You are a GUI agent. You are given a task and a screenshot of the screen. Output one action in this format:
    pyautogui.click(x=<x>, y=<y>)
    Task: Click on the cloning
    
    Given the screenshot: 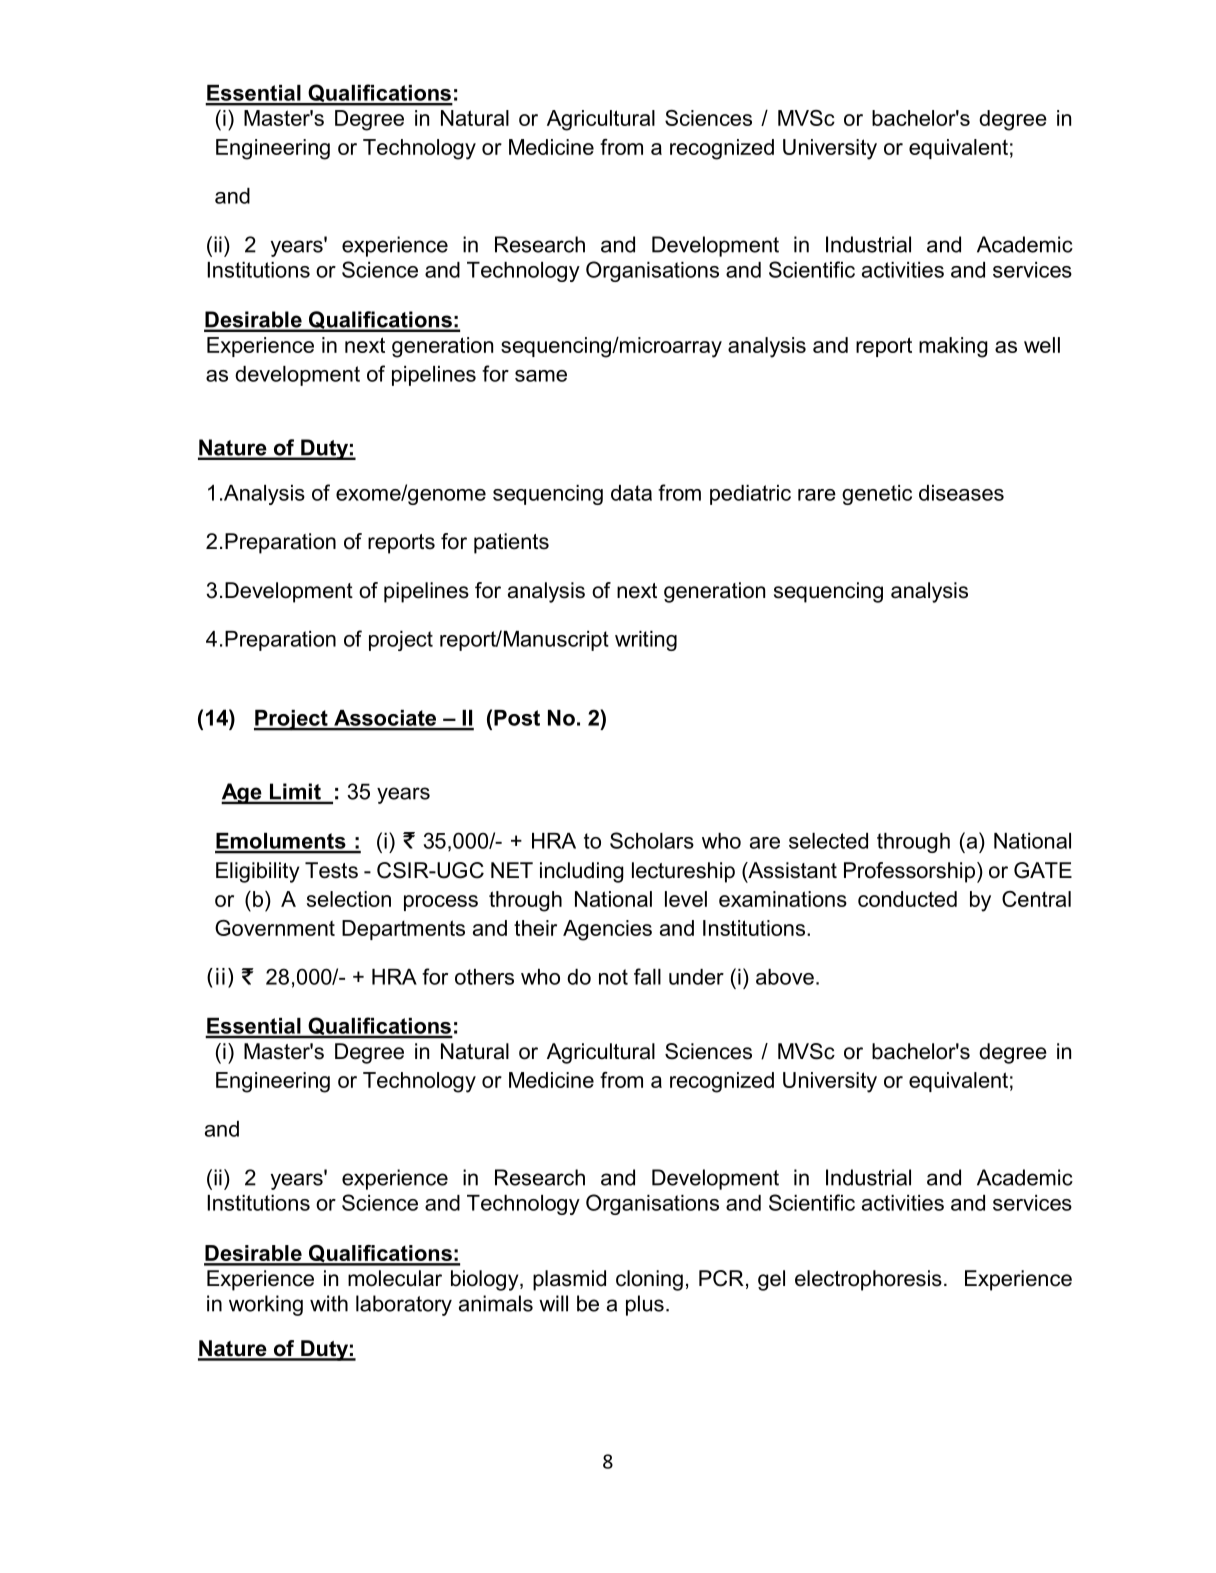 What is the action you would take?
    pyautogui.click(x=649, y=1280)
